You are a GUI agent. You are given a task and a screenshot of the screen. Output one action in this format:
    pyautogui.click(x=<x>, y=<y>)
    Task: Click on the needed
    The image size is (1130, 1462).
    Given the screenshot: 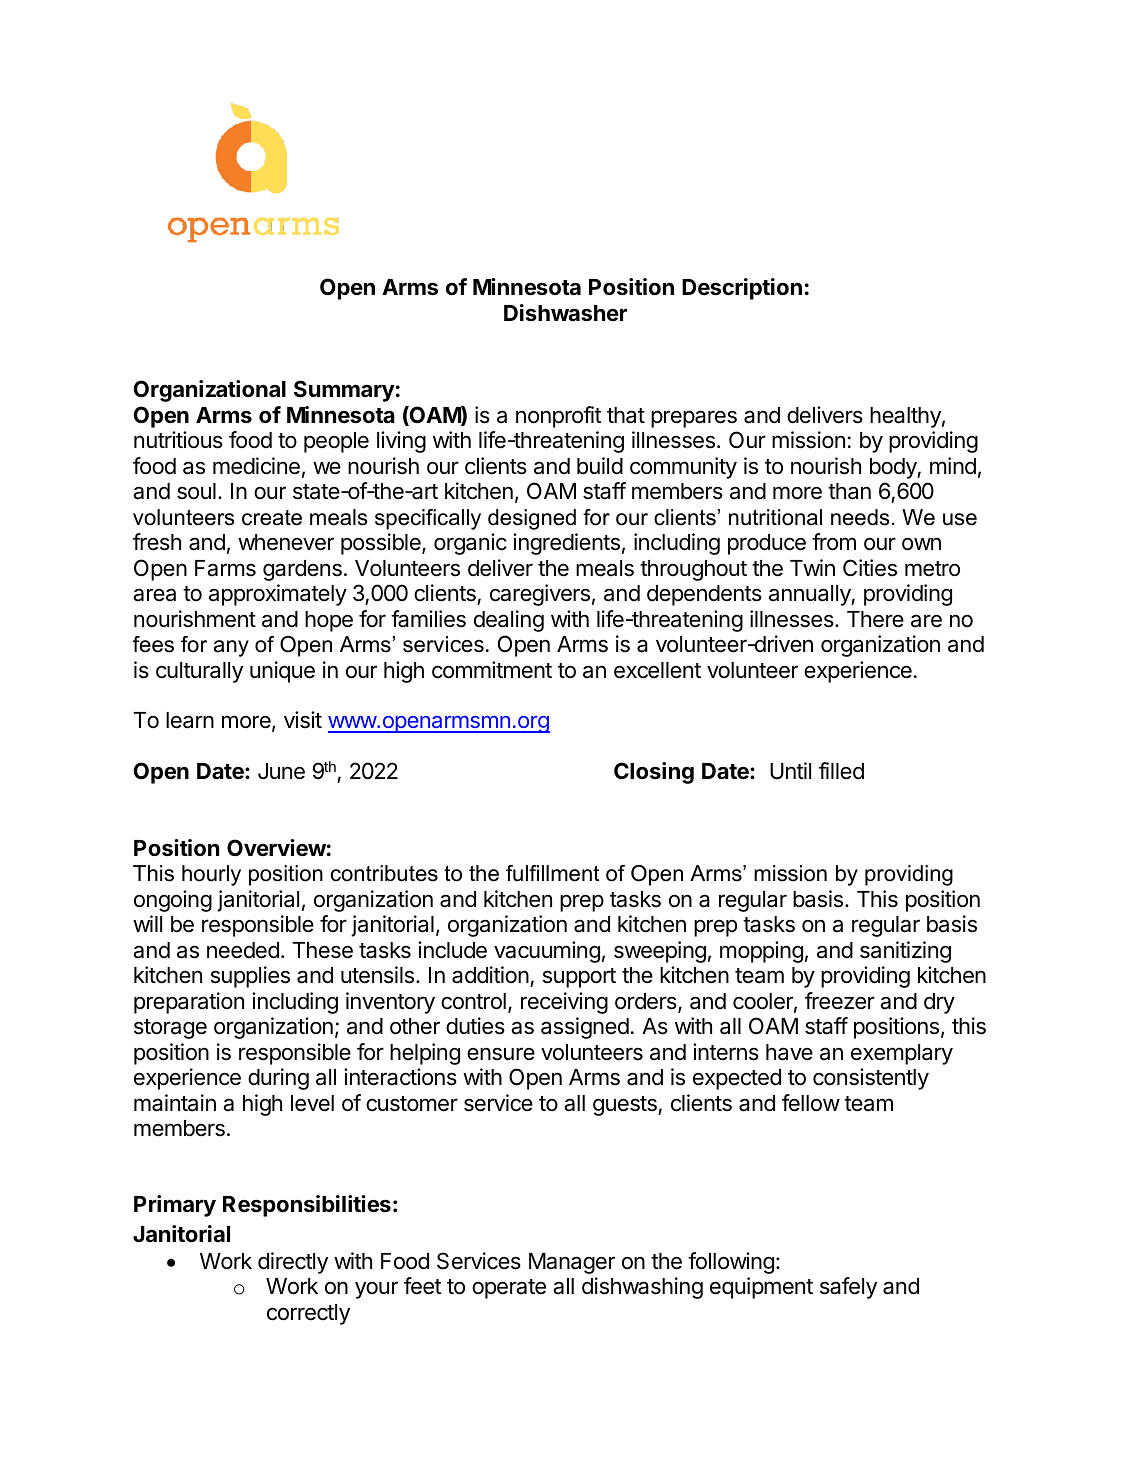 What is the action you would take?
    pyautogui.click(x=243, y=950)
